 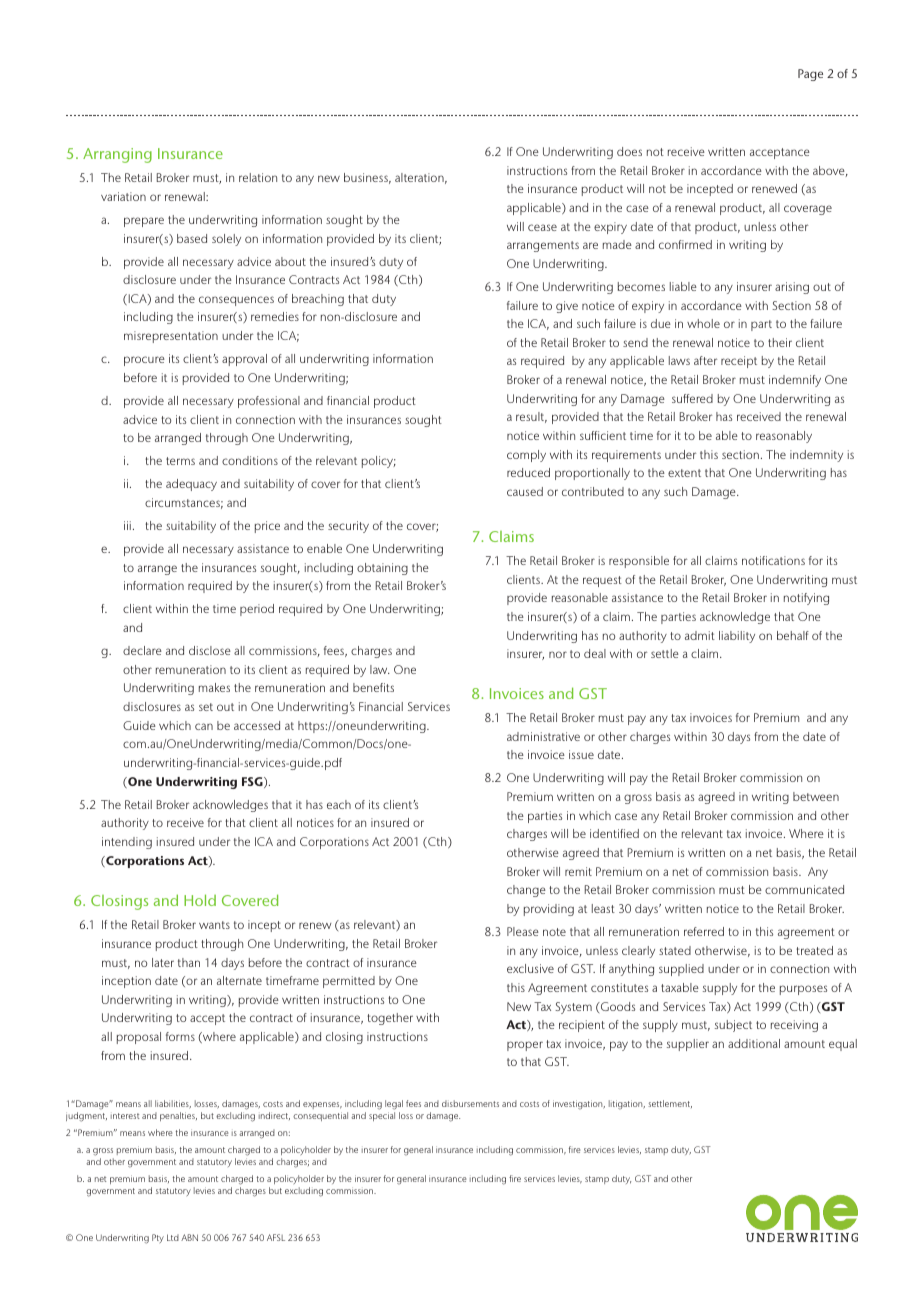 I want to click on cease, so click(x=542, y=227).
